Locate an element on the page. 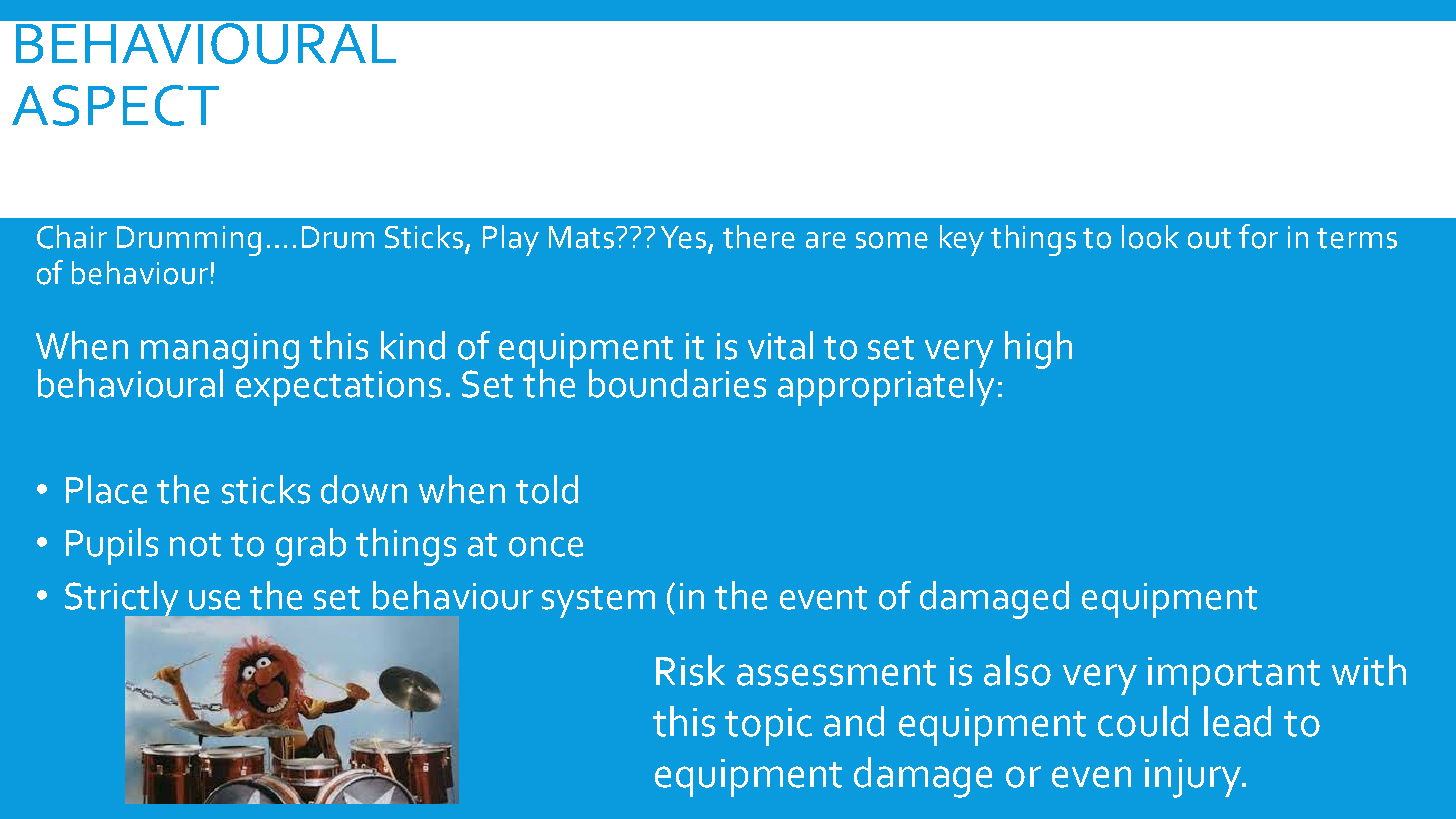 The width and height of the page is (1456, 819). use is located at coordinates (214, 600).
